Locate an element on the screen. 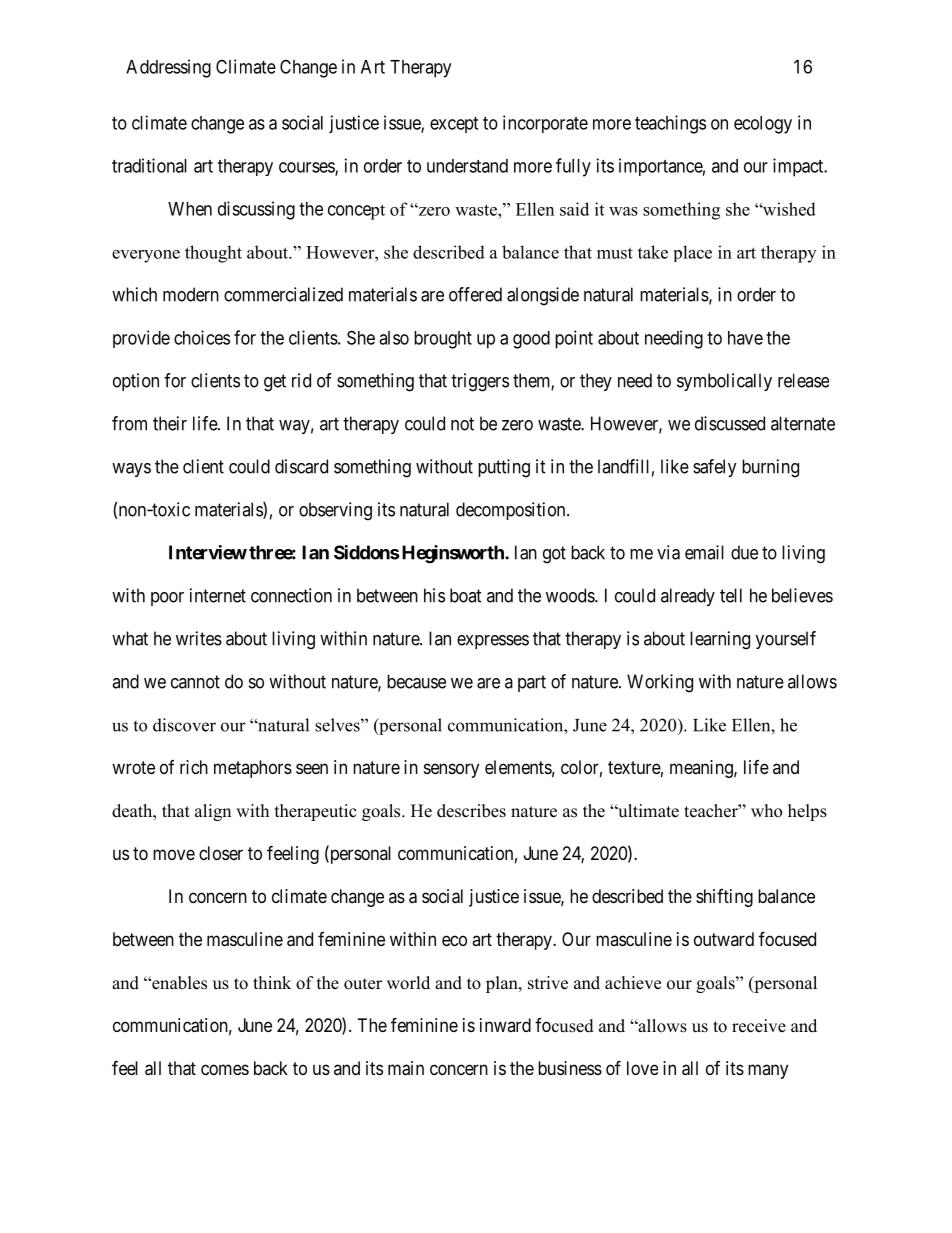 The image size is (952, 1233). due is located at coordinates (744, 552).
